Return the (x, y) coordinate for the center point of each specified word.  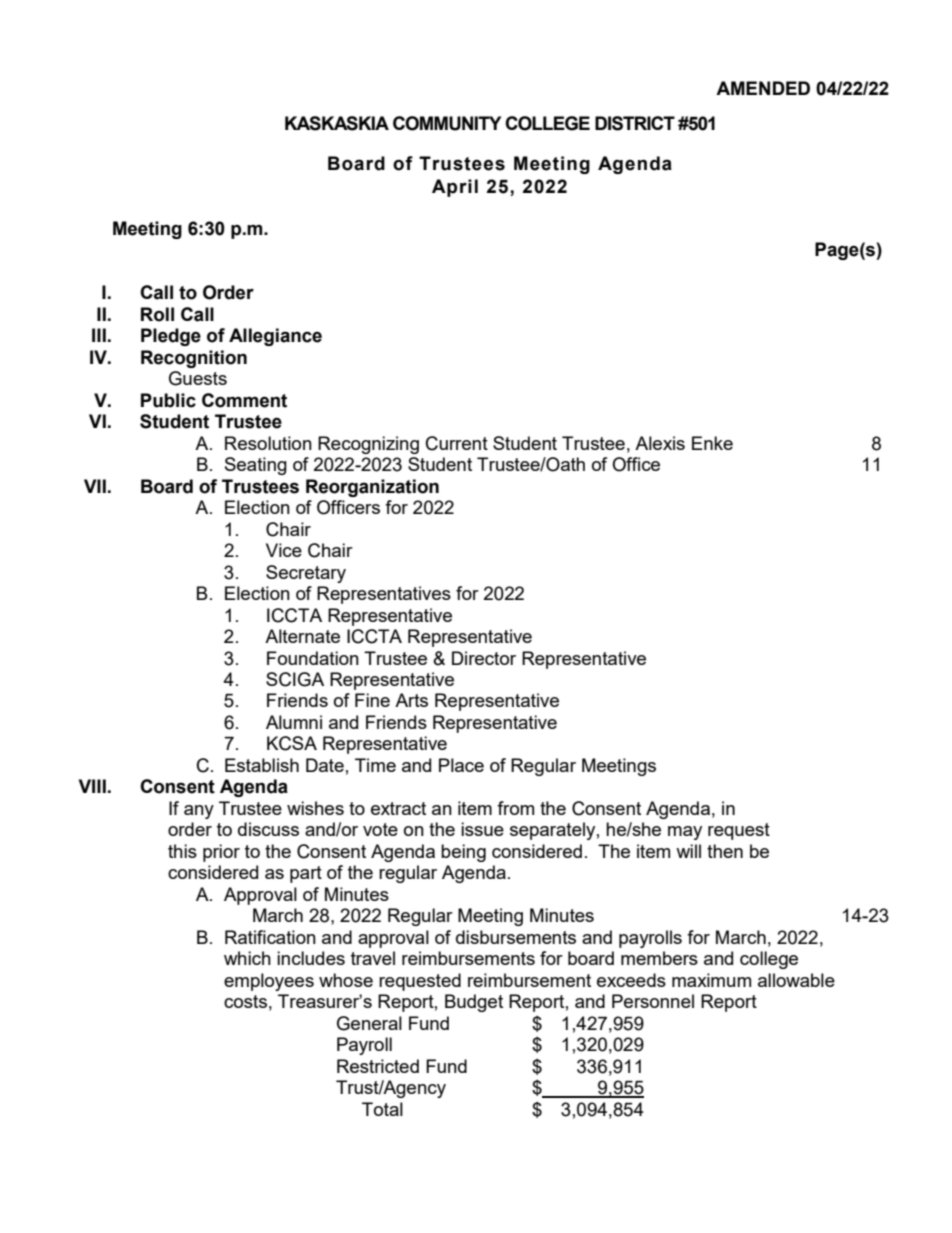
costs (245, 1001)
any (199, 812)
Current (457, 443)
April (455, 188)
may (685, 833)
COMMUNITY (447, 123)
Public (168, 400)
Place (461, 765)
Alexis (660, 443)
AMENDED (763, 88)
